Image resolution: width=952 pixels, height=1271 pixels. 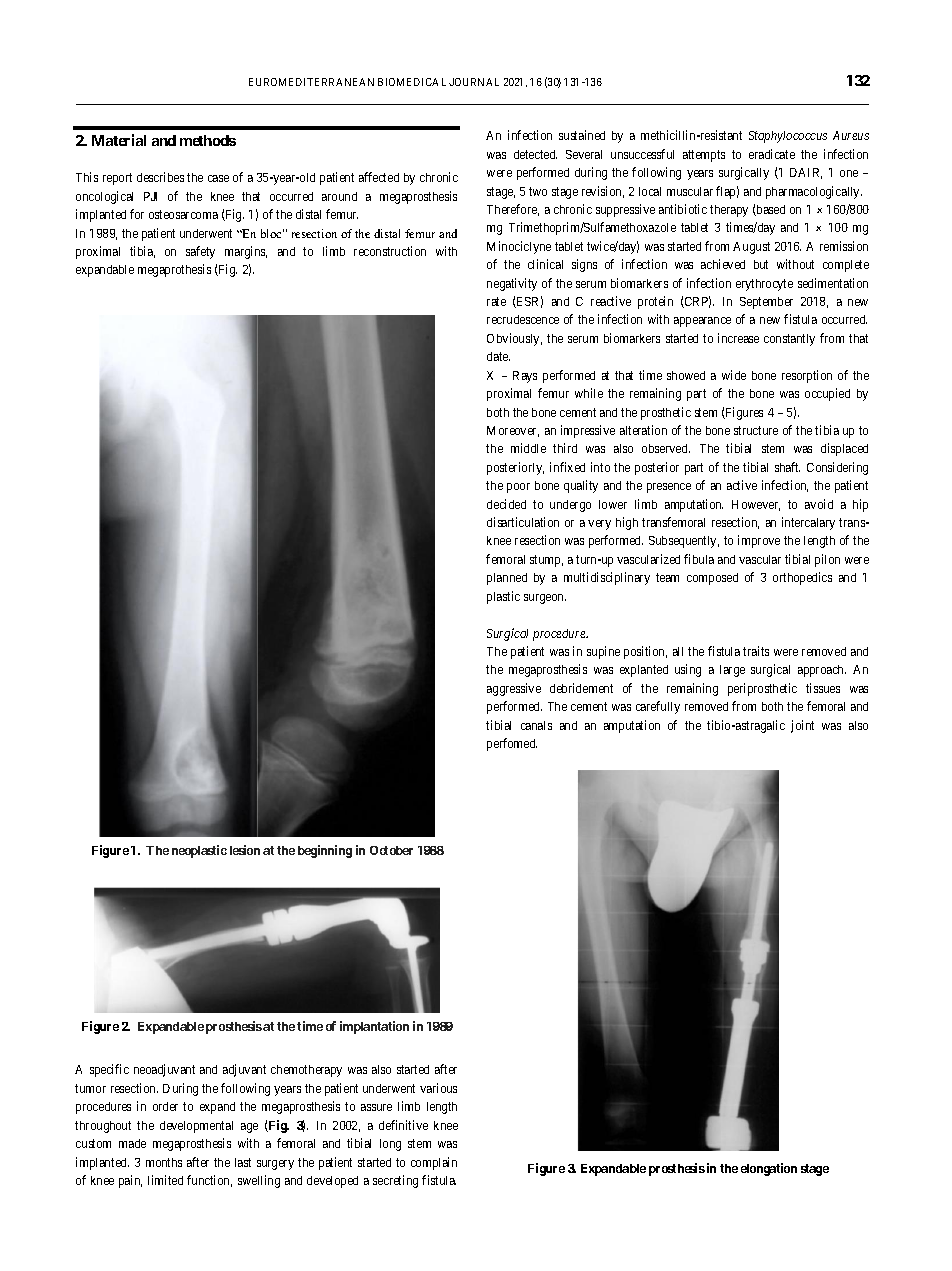 I want to click on Moreover, so click(x=513, y=431).
